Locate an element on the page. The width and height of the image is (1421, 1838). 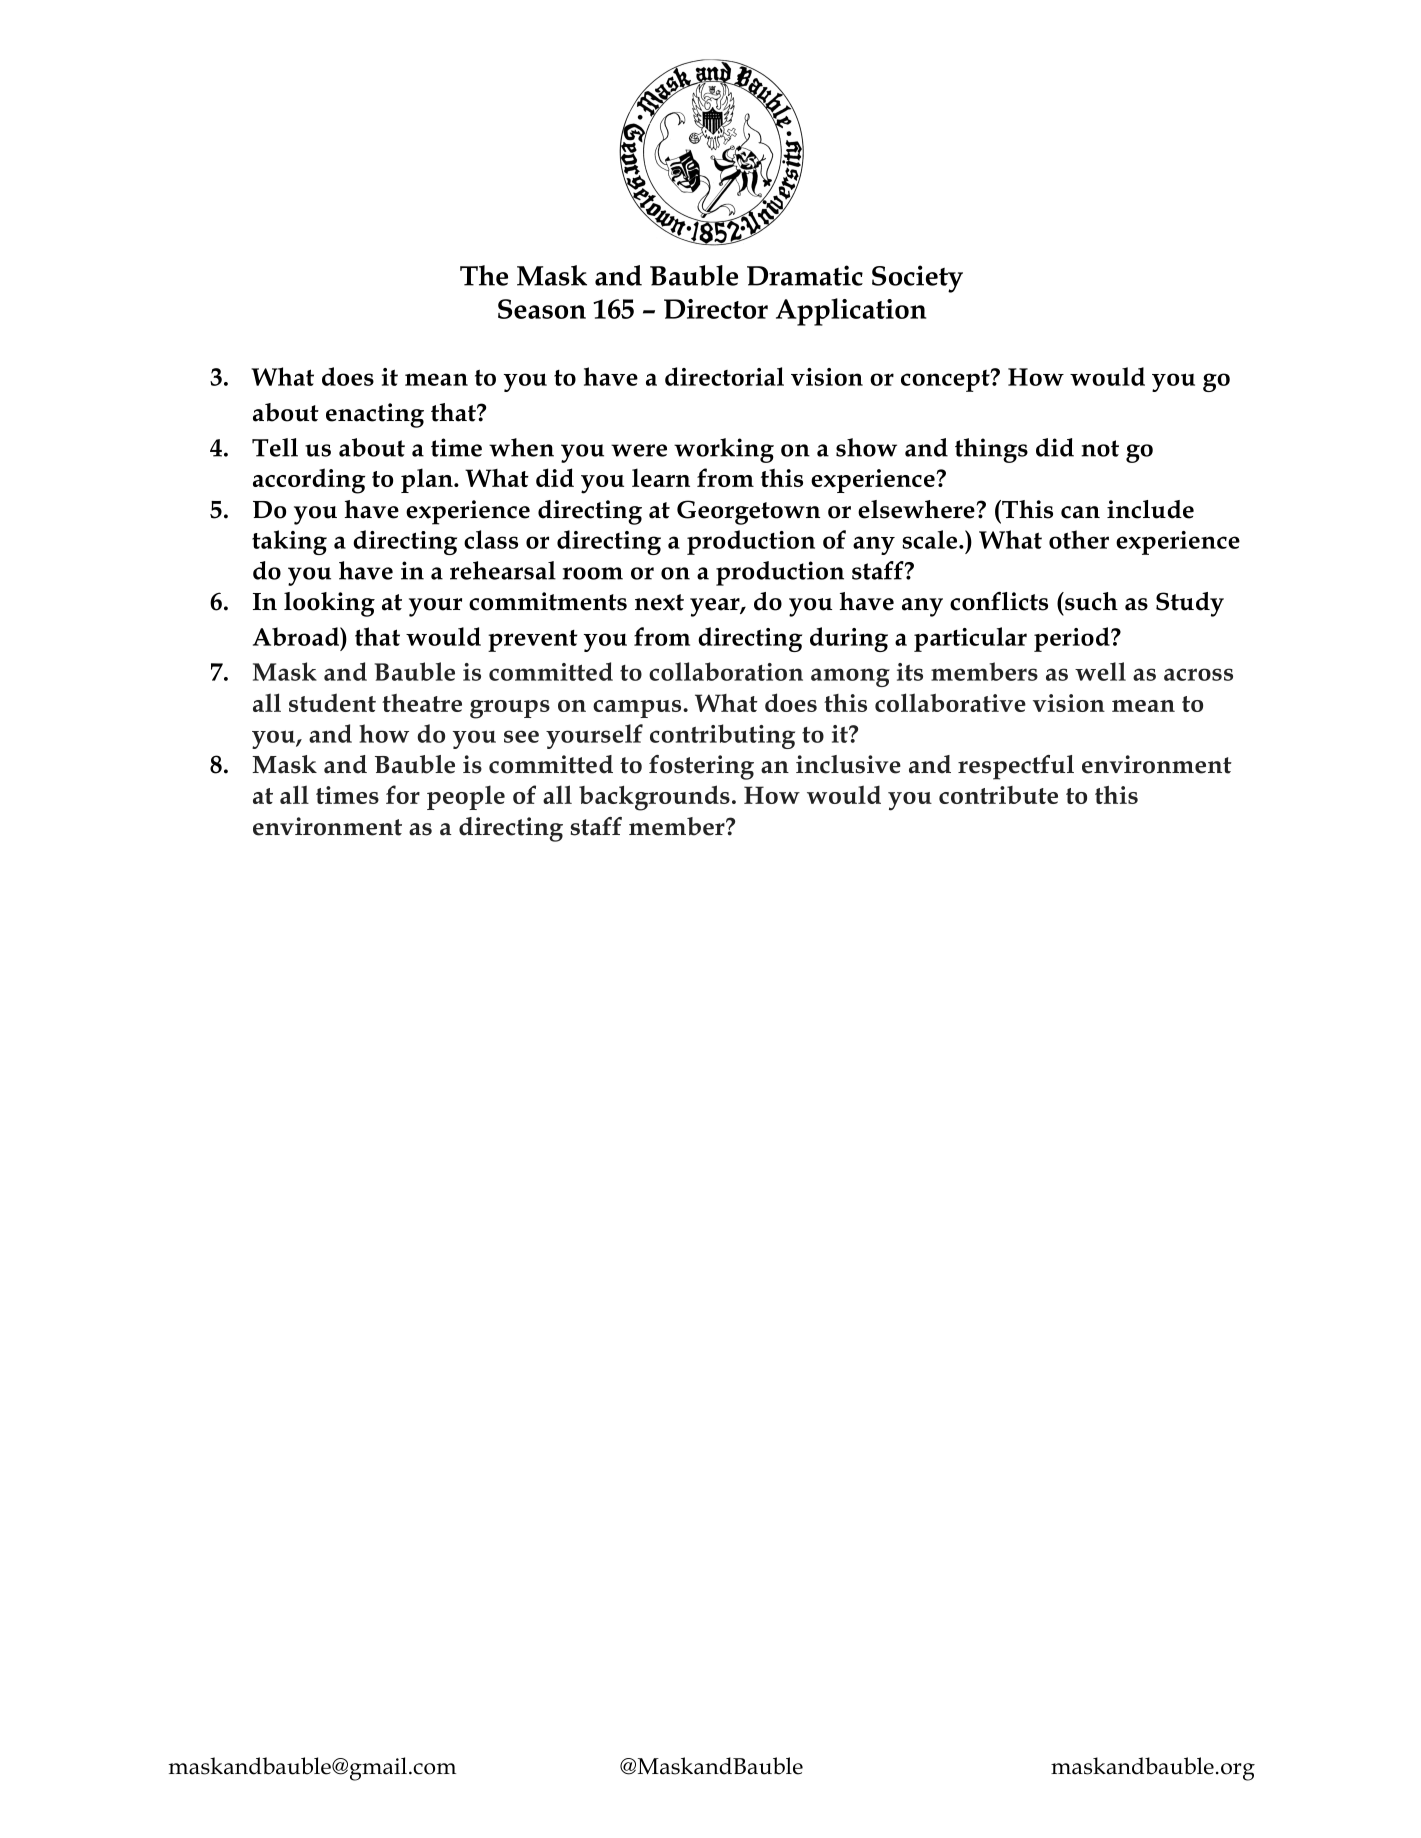
respectful is located at coordinates (1016, 767).
